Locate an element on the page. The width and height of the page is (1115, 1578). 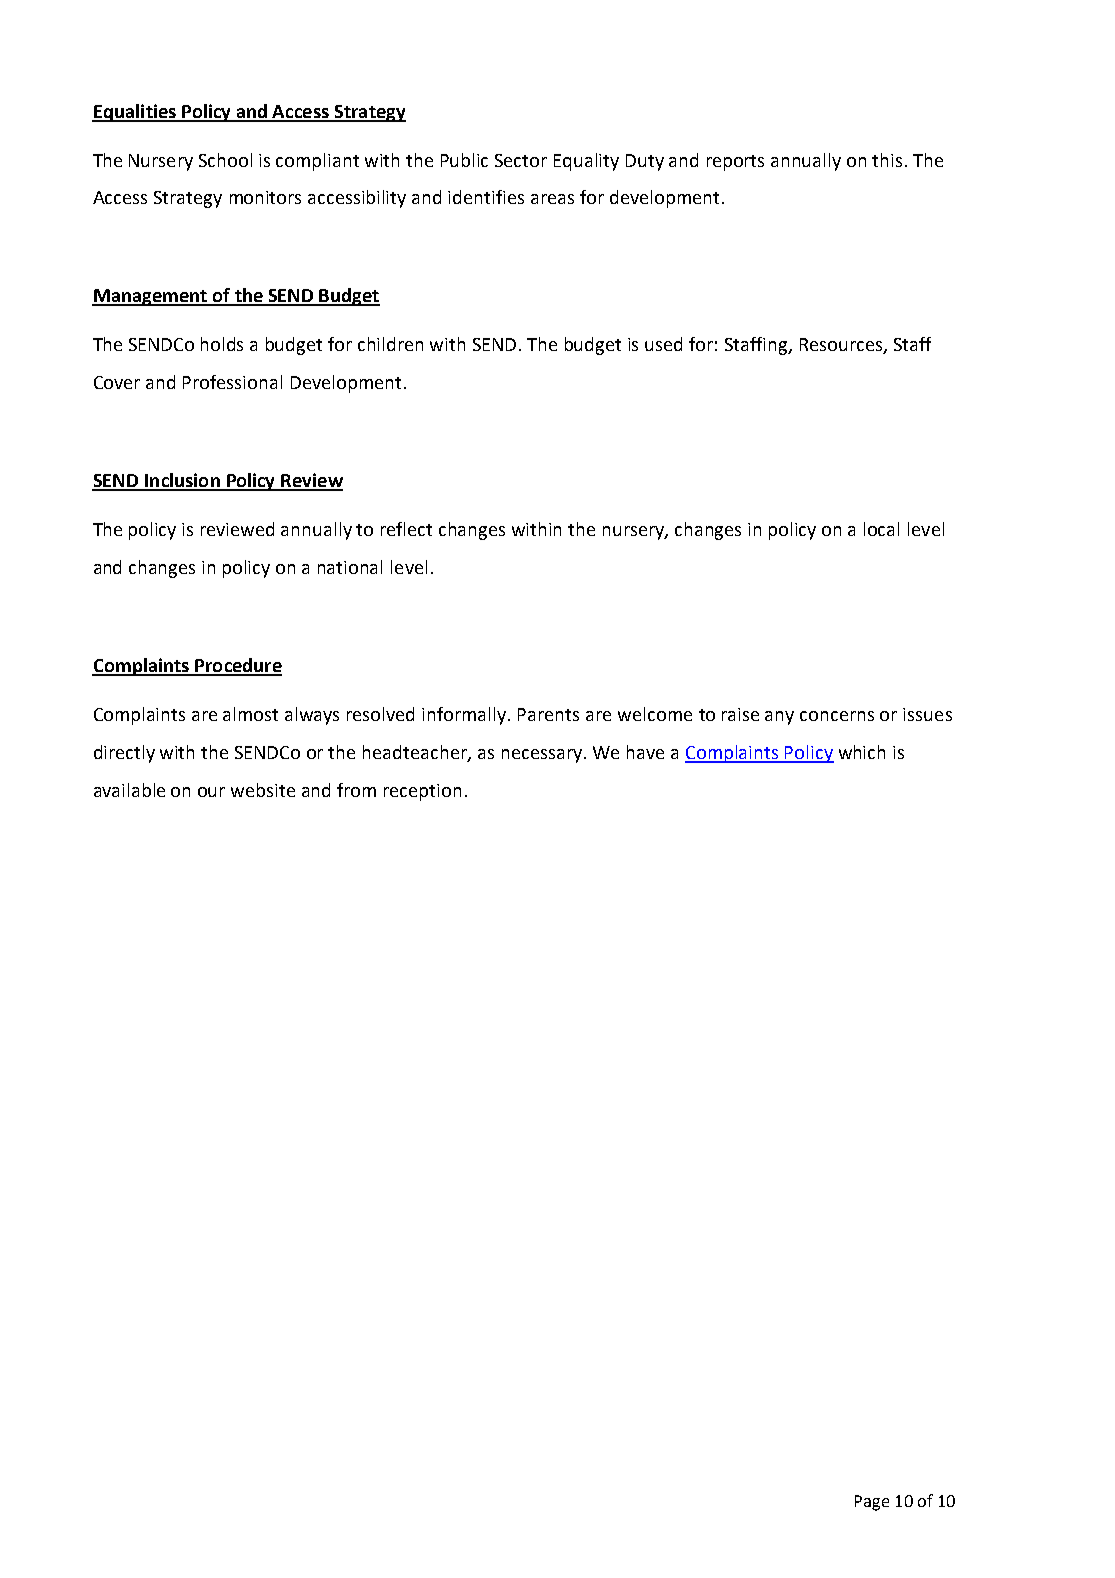
which is located at coordinates (862, 752).
